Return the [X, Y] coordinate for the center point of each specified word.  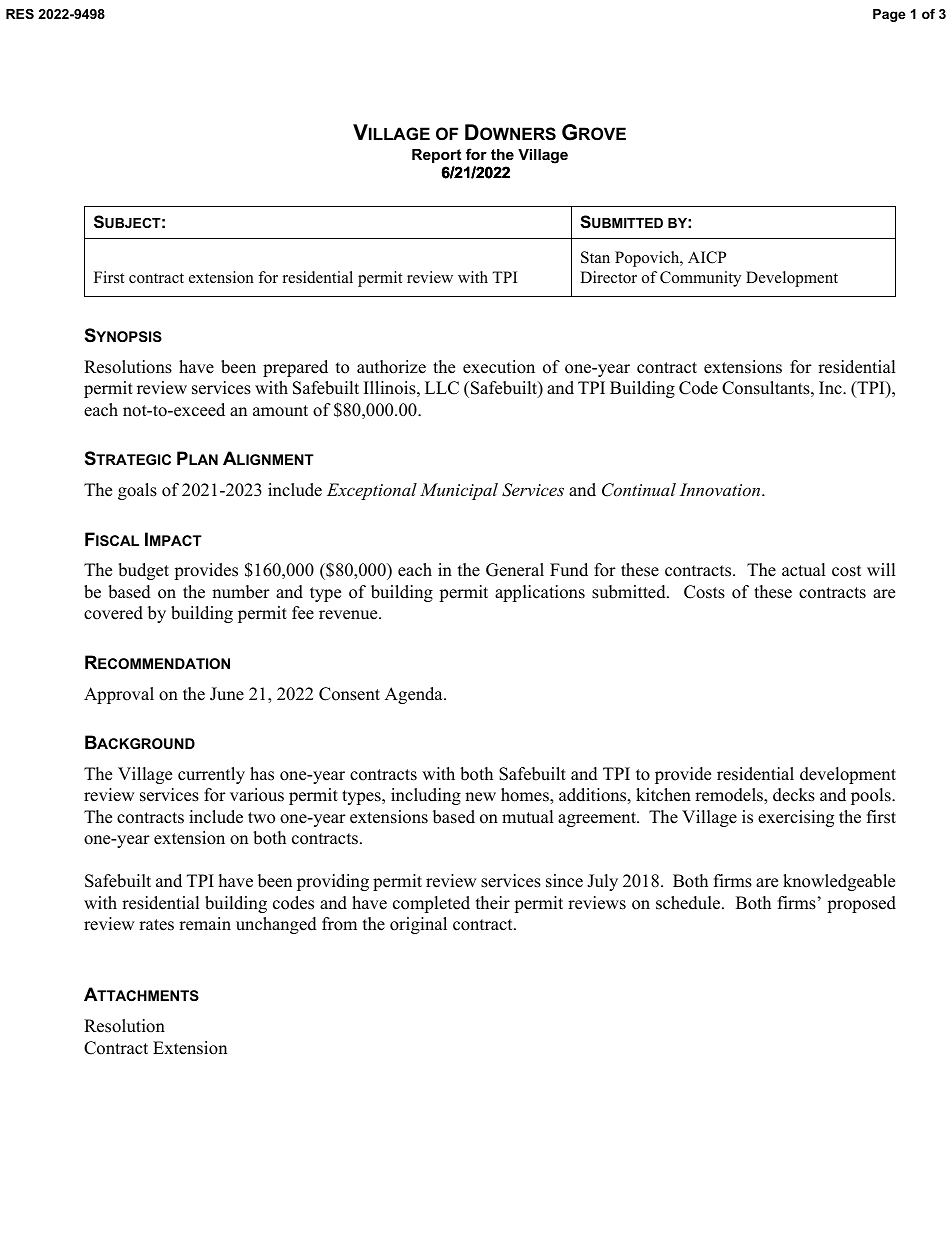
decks [794, 795]
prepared [295, 368]
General [515, 570]
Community [700, 279]
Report [436, 156]
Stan [595, 257]
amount [280, 411]
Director [608, 277]
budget [143, 571]
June [227, 694]
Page [889, 15]
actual [804, 570]
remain [205, 924]
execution [499, 367]
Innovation [721, 489]
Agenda [415, 695]
